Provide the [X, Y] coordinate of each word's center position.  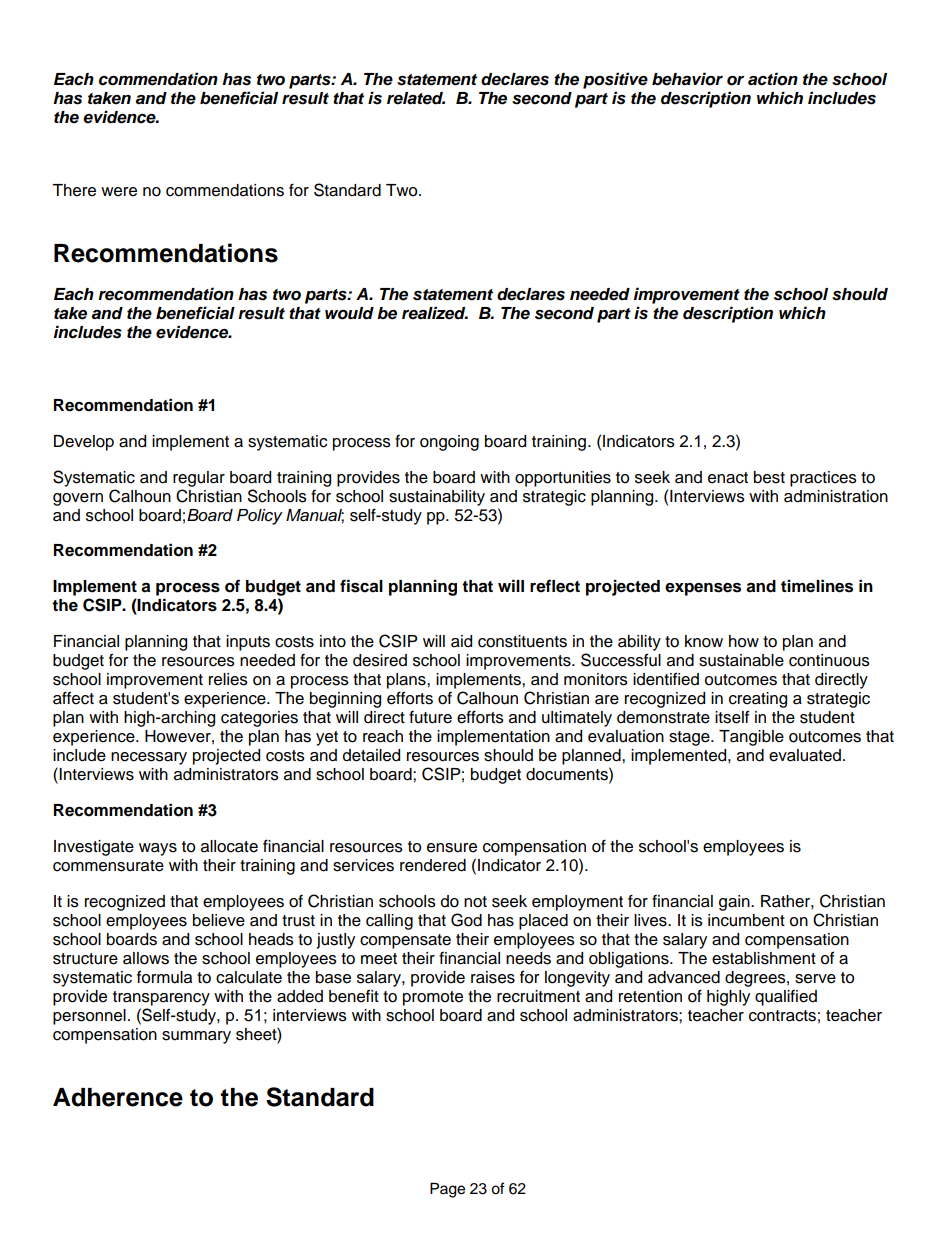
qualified [786, 998]
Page [447, 1190]
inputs [248, 643]
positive [615, 80]
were [119, 192]
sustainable [741, 660]
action [773, 79]
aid [461, 641]
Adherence [118, 1097]
